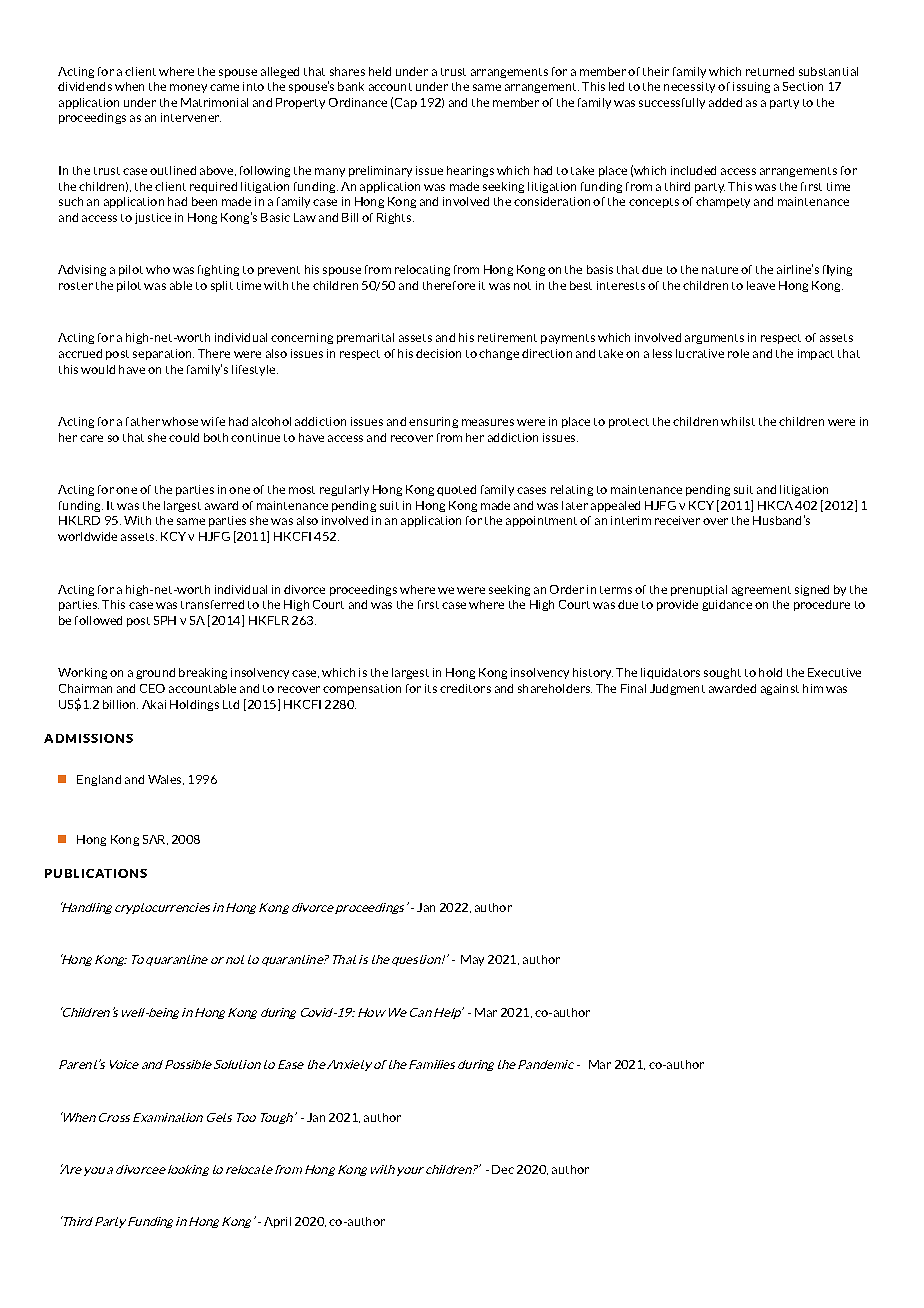  What do you see at coordinates (722, 673) in the image?
I see `sought` at bounding box center [722, 673].
